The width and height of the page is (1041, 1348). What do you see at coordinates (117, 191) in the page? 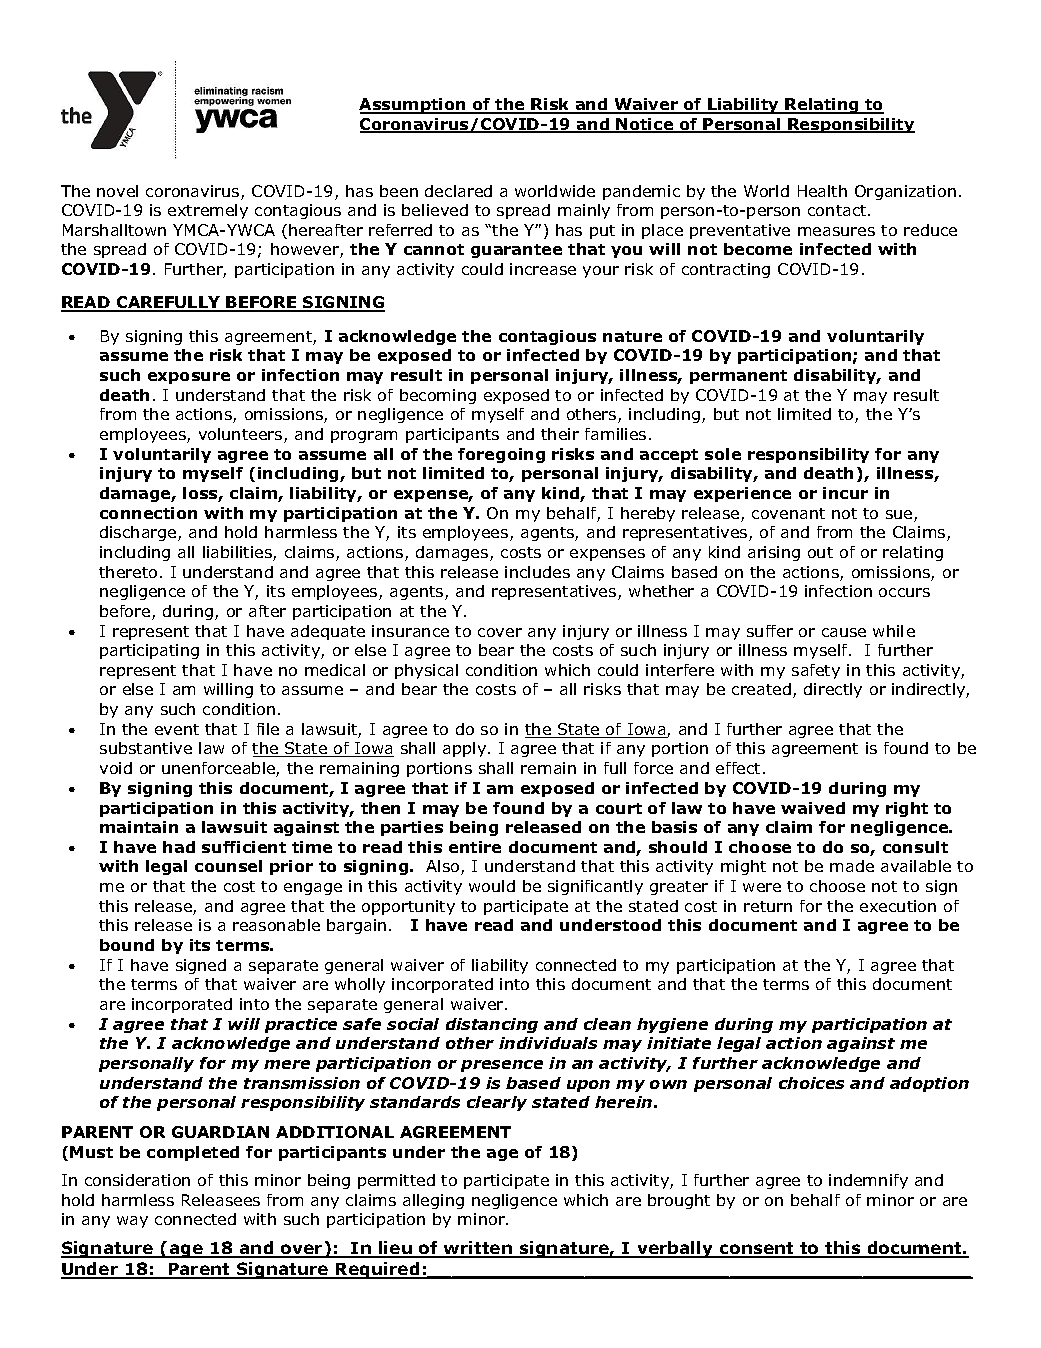
I see `novel` at bounding box center [117, 191].
